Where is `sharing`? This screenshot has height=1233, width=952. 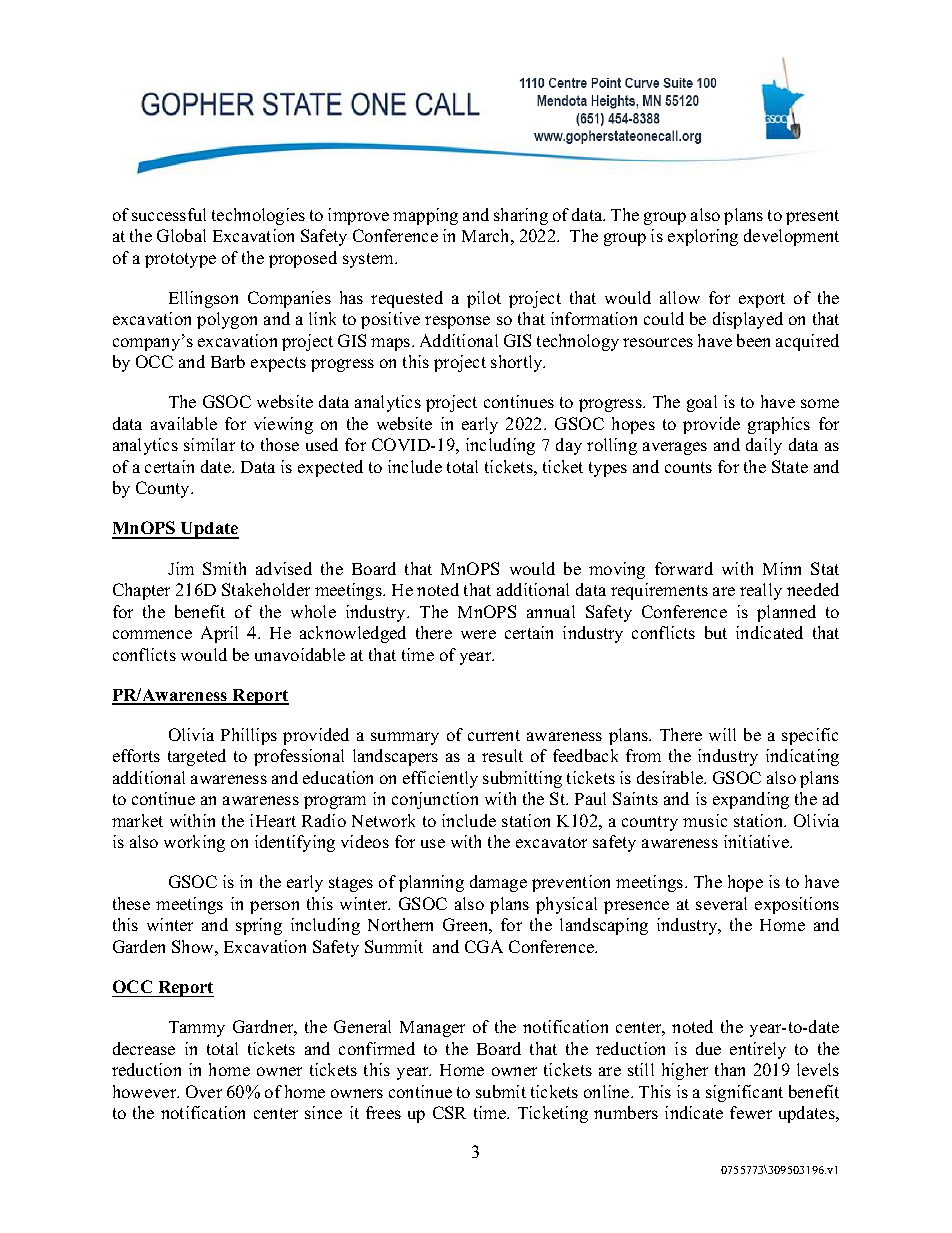 sharing is located at coordinates (521, 216).
